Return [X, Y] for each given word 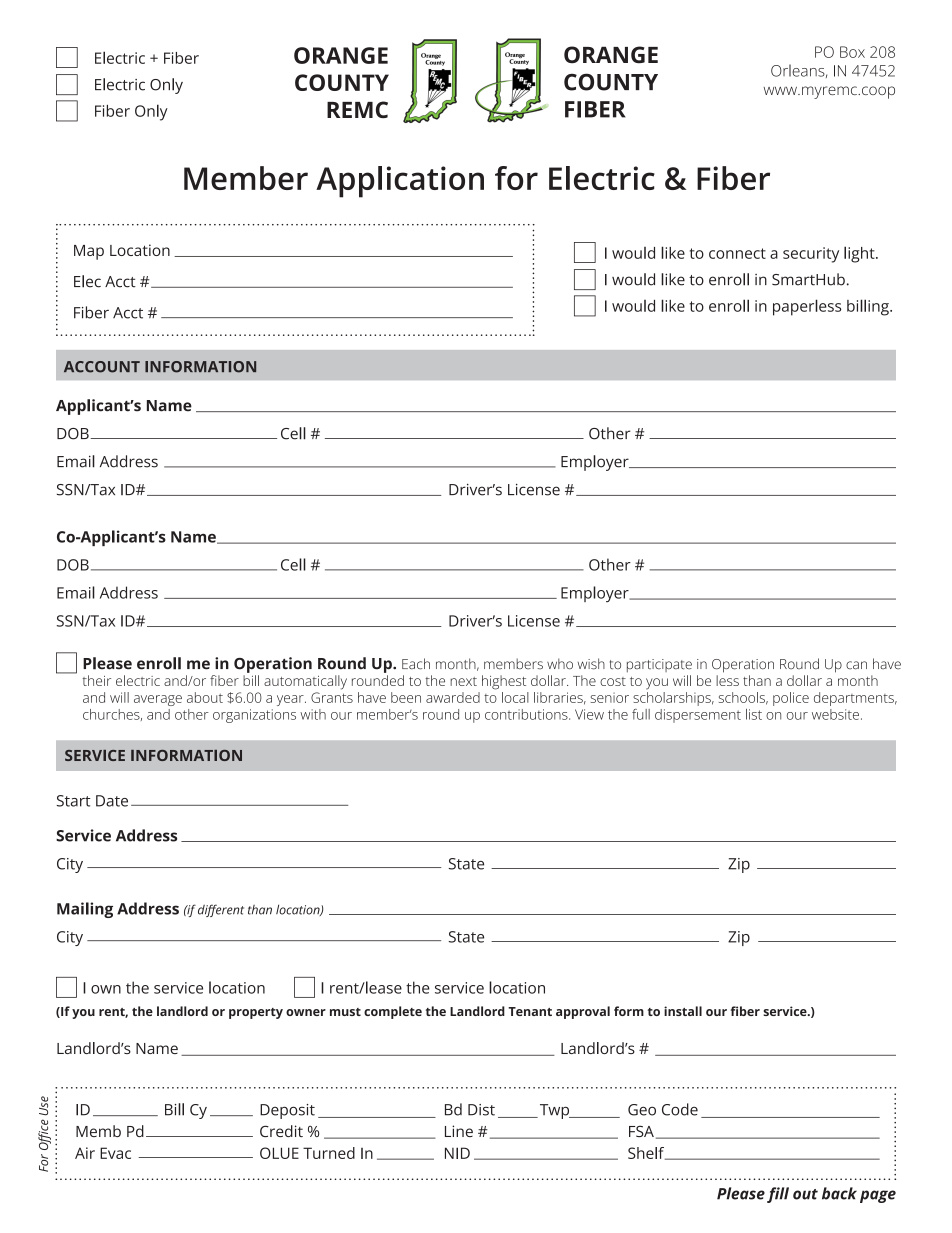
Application [400, 182]
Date [112, 801]
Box [852, 52]
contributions [527, 714]
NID [457, 1153]
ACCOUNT [102, 367]
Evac [115, 1153]
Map [89, 252]
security [811, 255]
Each [416, 664]
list [754, 714]
